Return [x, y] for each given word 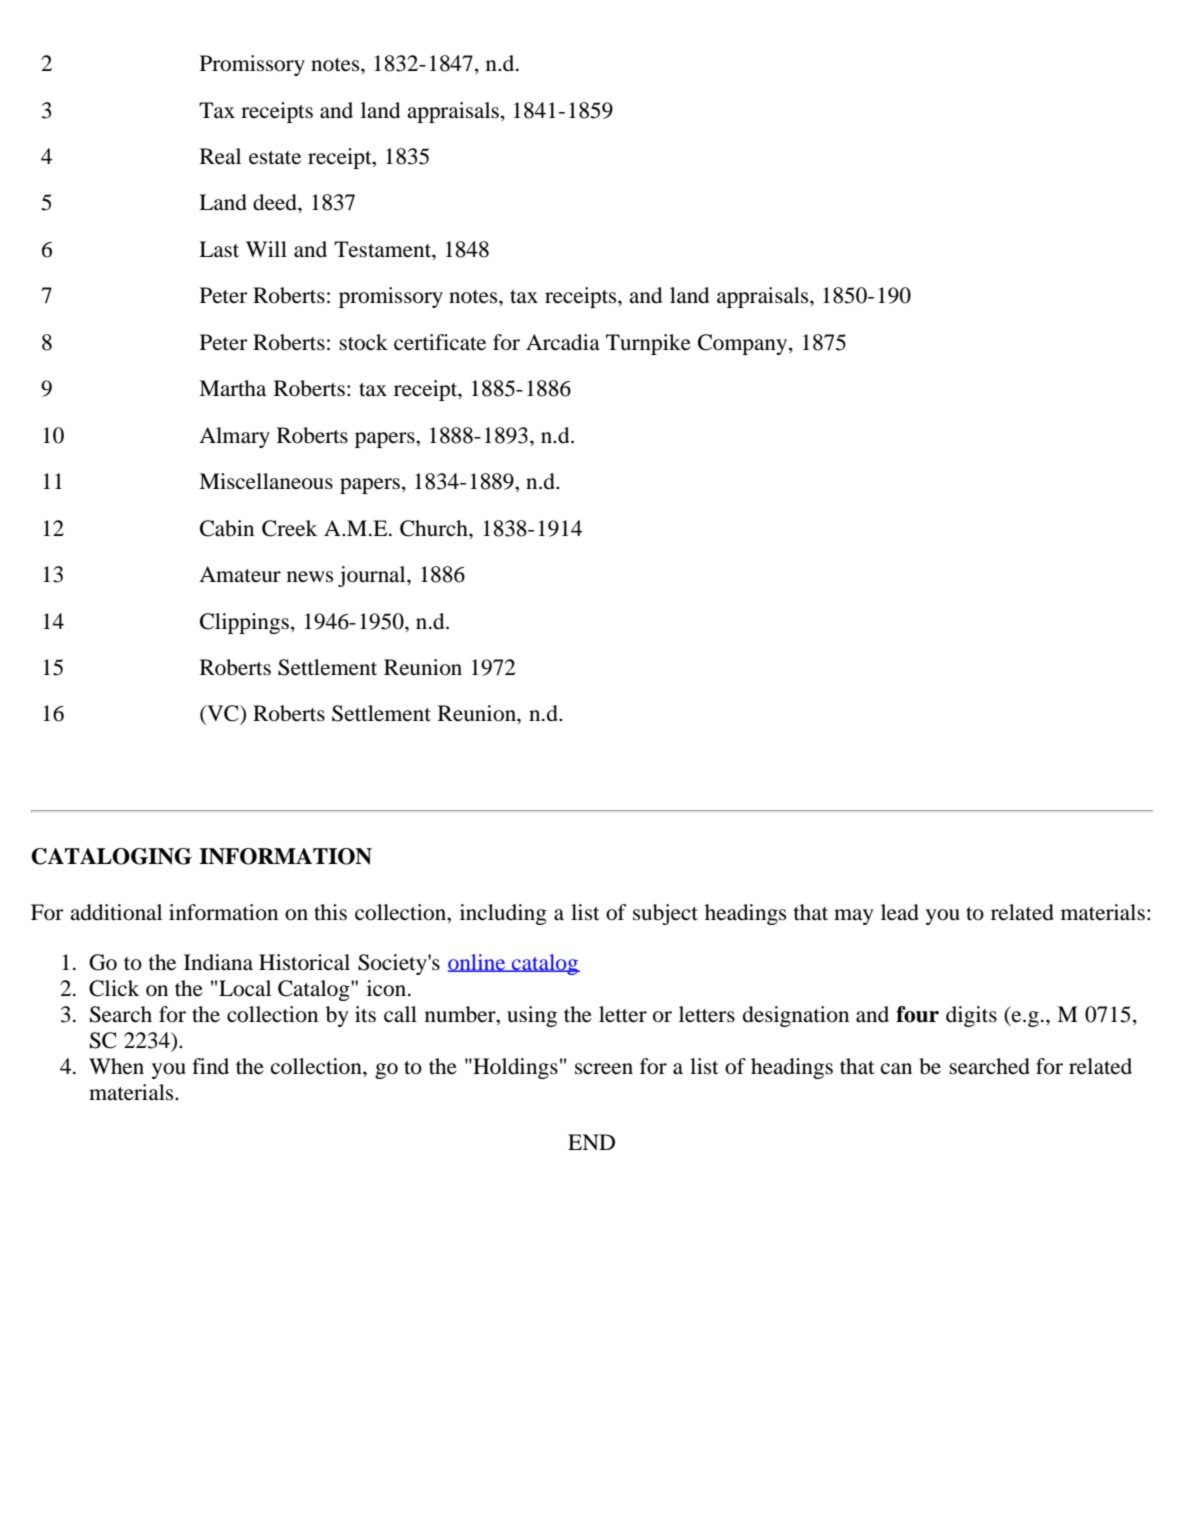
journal [373, 576]
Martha [232, 388]
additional [116, 912]
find [210, 1066]
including [503, 914]
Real [220, 156]
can [896, 1069]
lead [900, 912]
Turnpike [648, 344]
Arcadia [563, 342]
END [591, 1142]
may [853, 917]
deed [276, 202]
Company [744, 344]
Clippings [244, 623]
